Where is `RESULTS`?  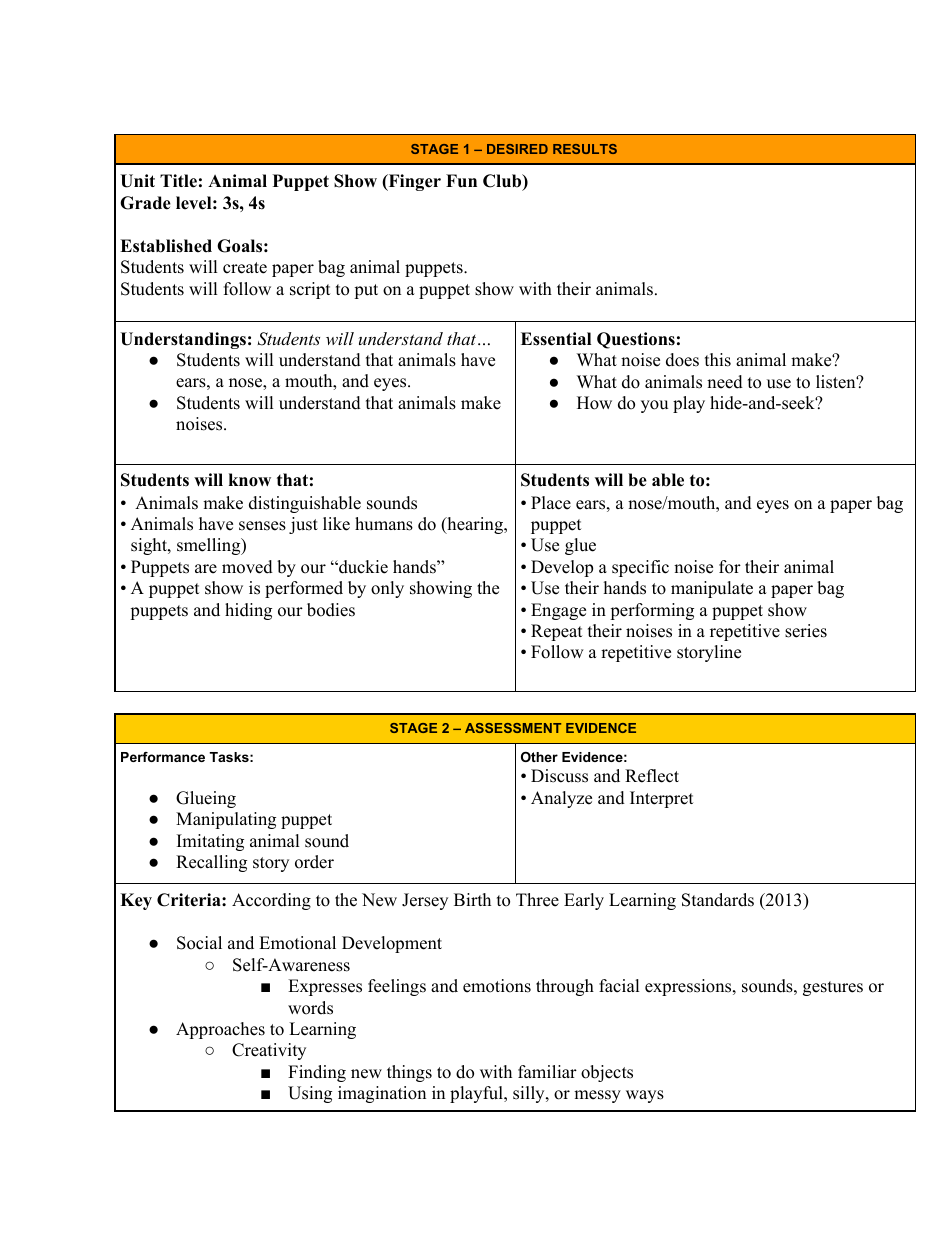
RESULTS is located at coordinates (585, 149).
